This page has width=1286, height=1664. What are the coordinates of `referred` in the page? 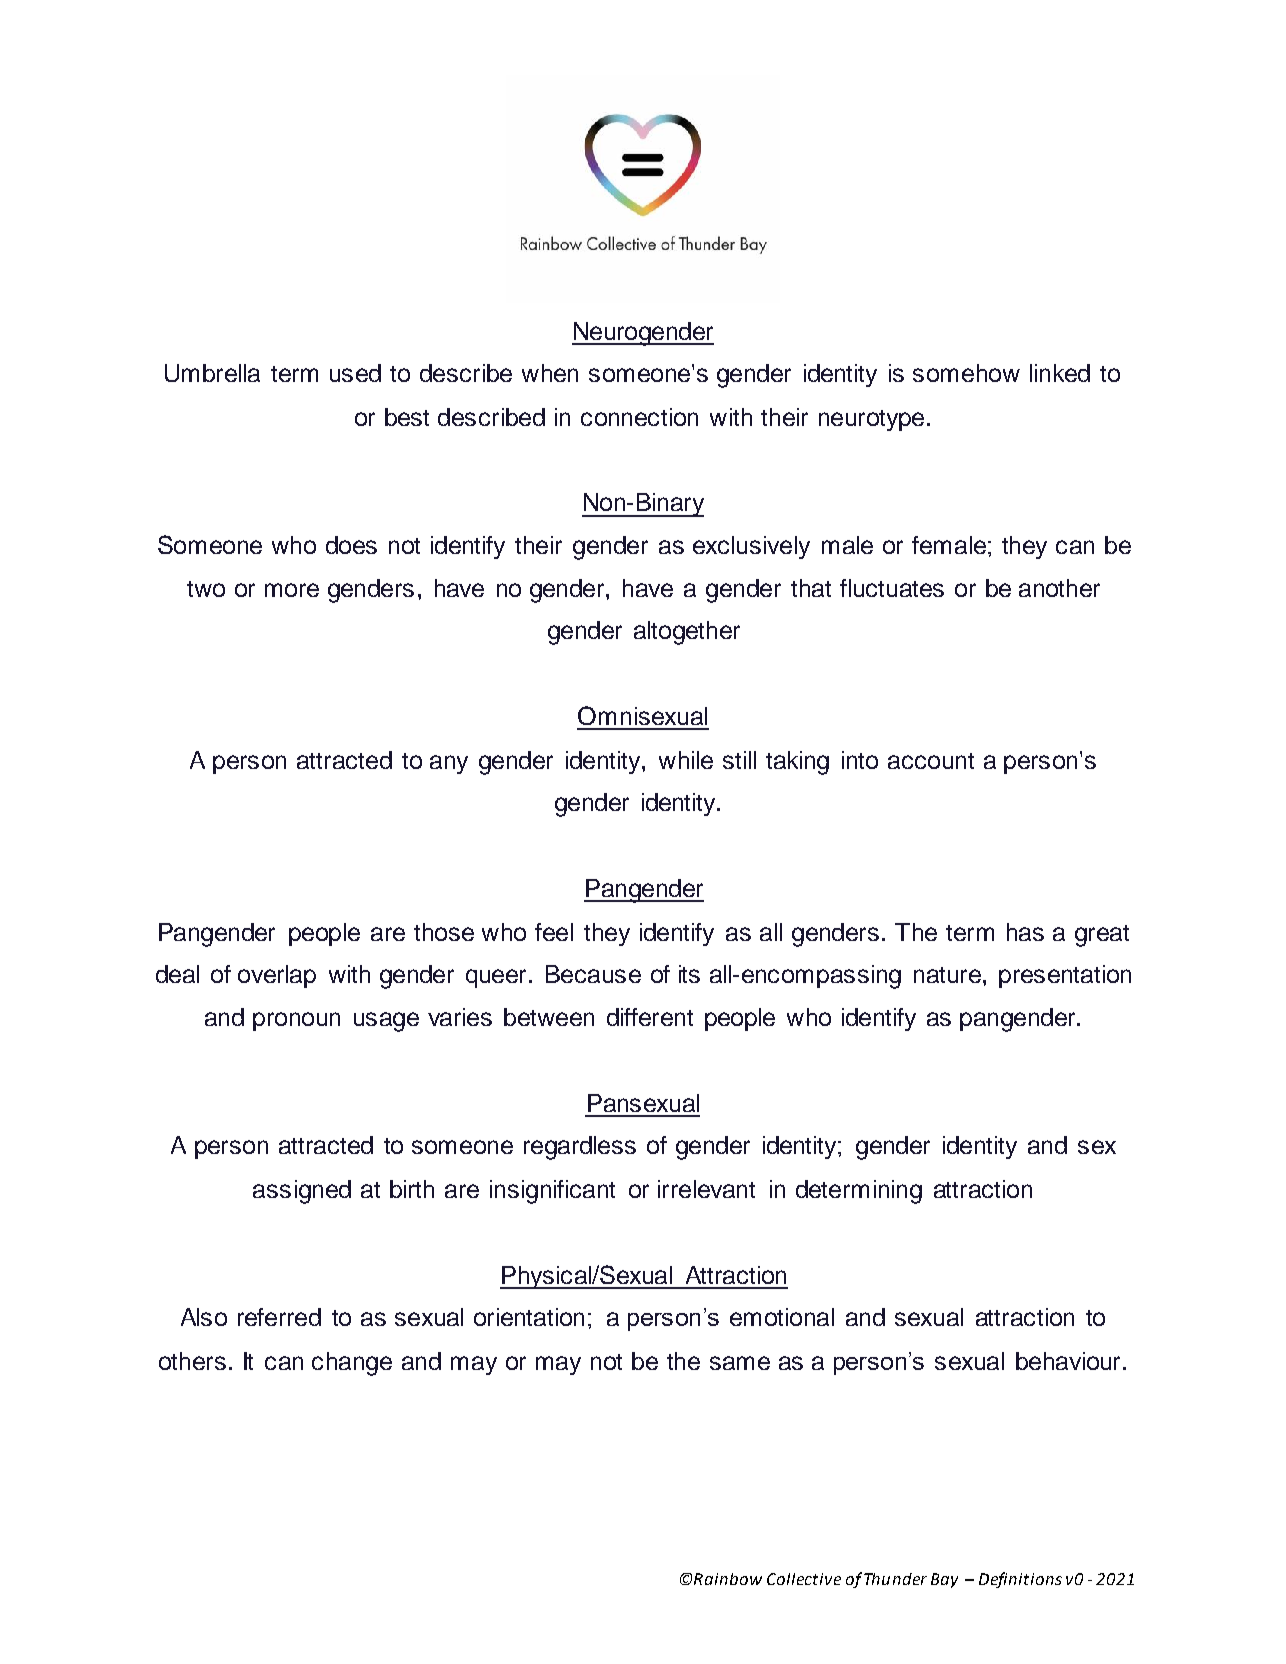 It's located at (279, 1317).
